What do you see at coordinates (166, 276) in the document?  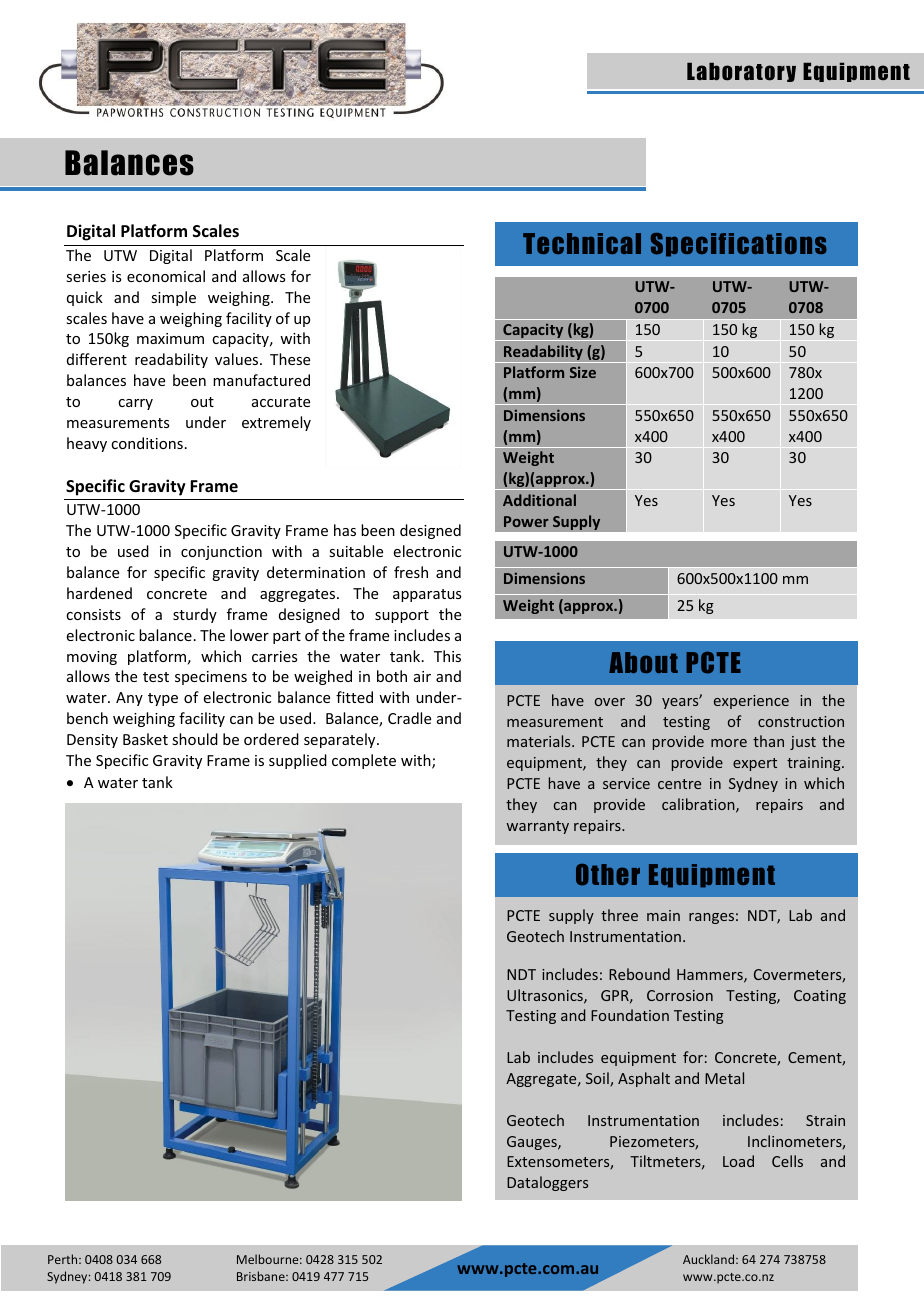 I see `economical` at bounding box center [166, 276].
